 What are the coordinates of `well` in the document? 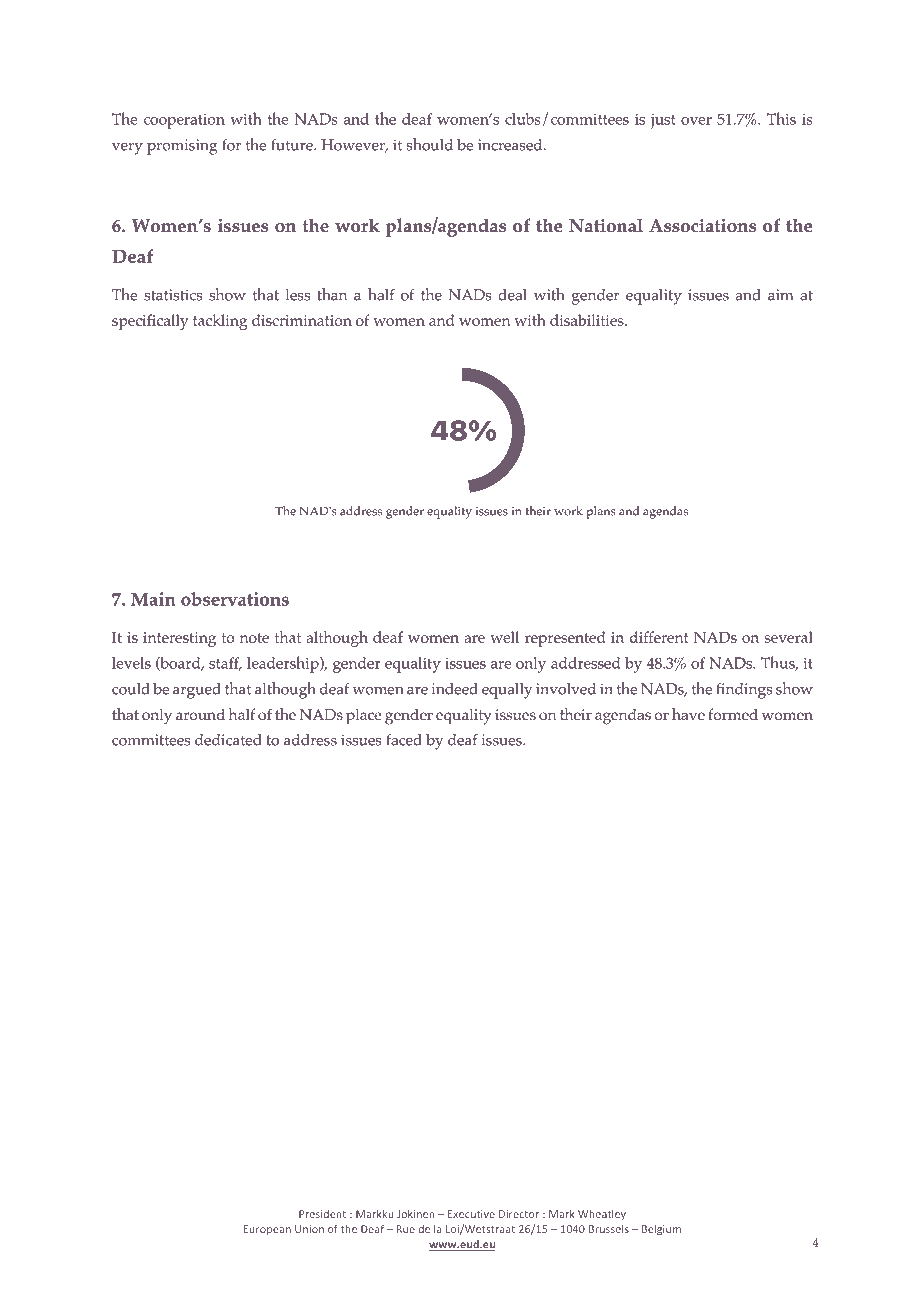 It's located at (504, 637).
